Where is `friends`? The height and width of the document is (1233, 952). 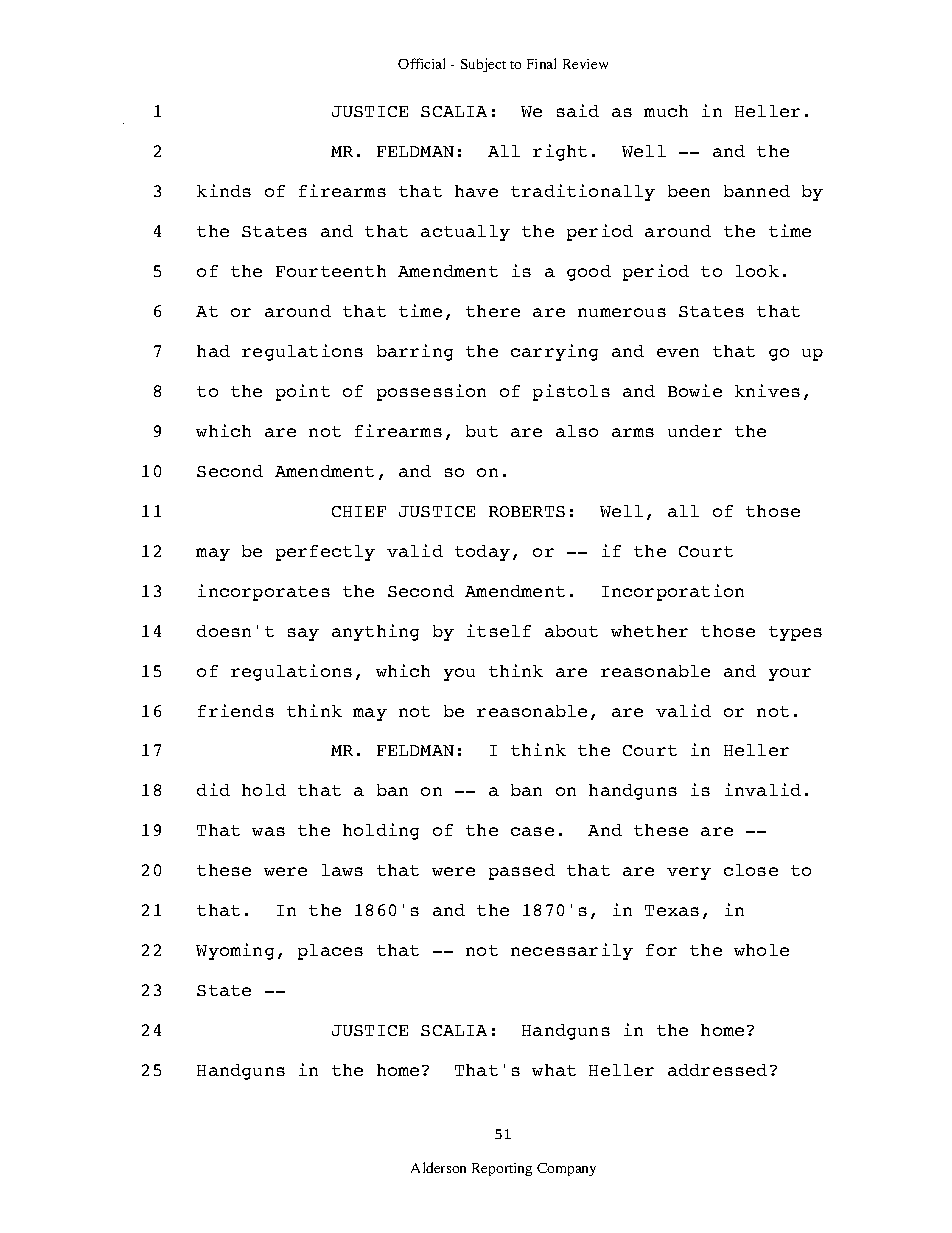 friends is located at coordinates (236, 710).
